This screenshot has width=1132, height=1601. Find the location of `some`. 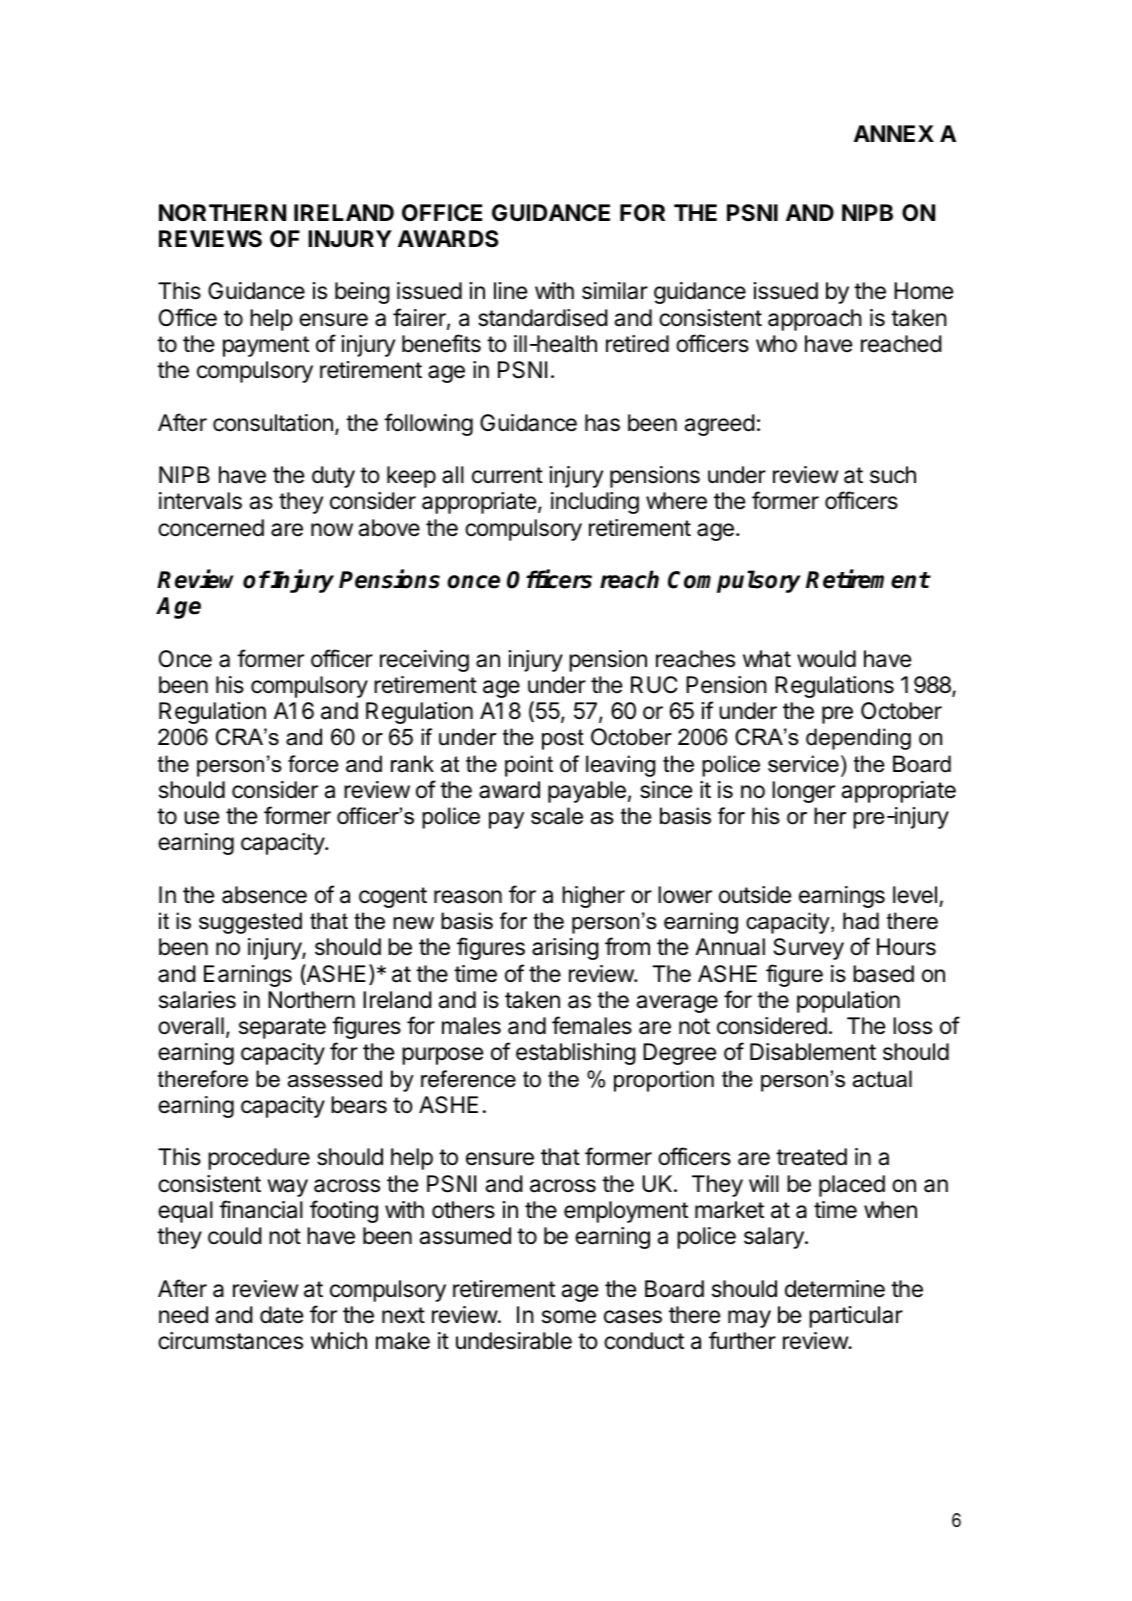

some is located at coordinates (569, 1317).
